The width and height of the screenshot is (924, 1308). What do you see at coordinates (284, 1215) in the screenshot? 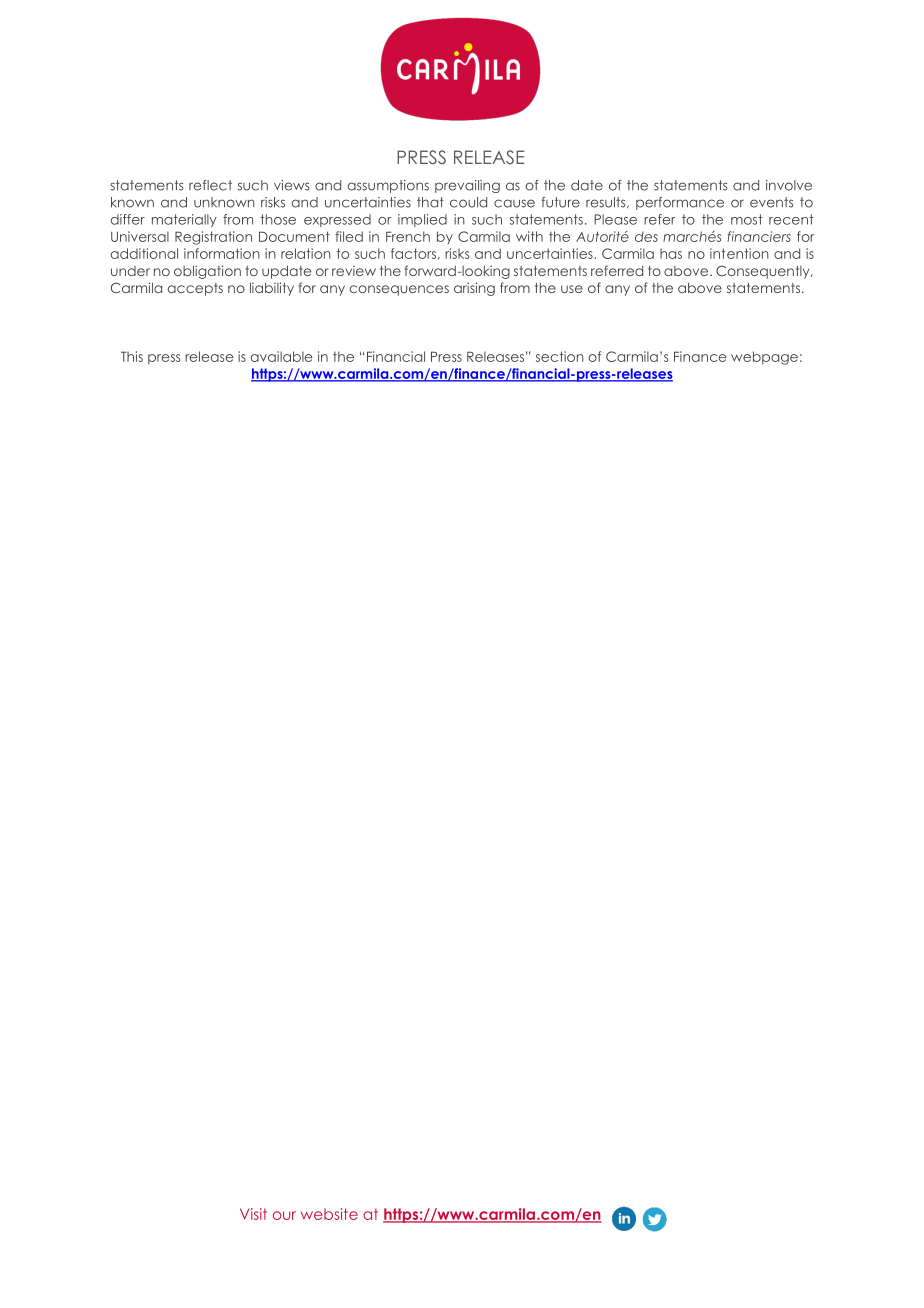
I see `our` at bounding box center [284, 1215].
